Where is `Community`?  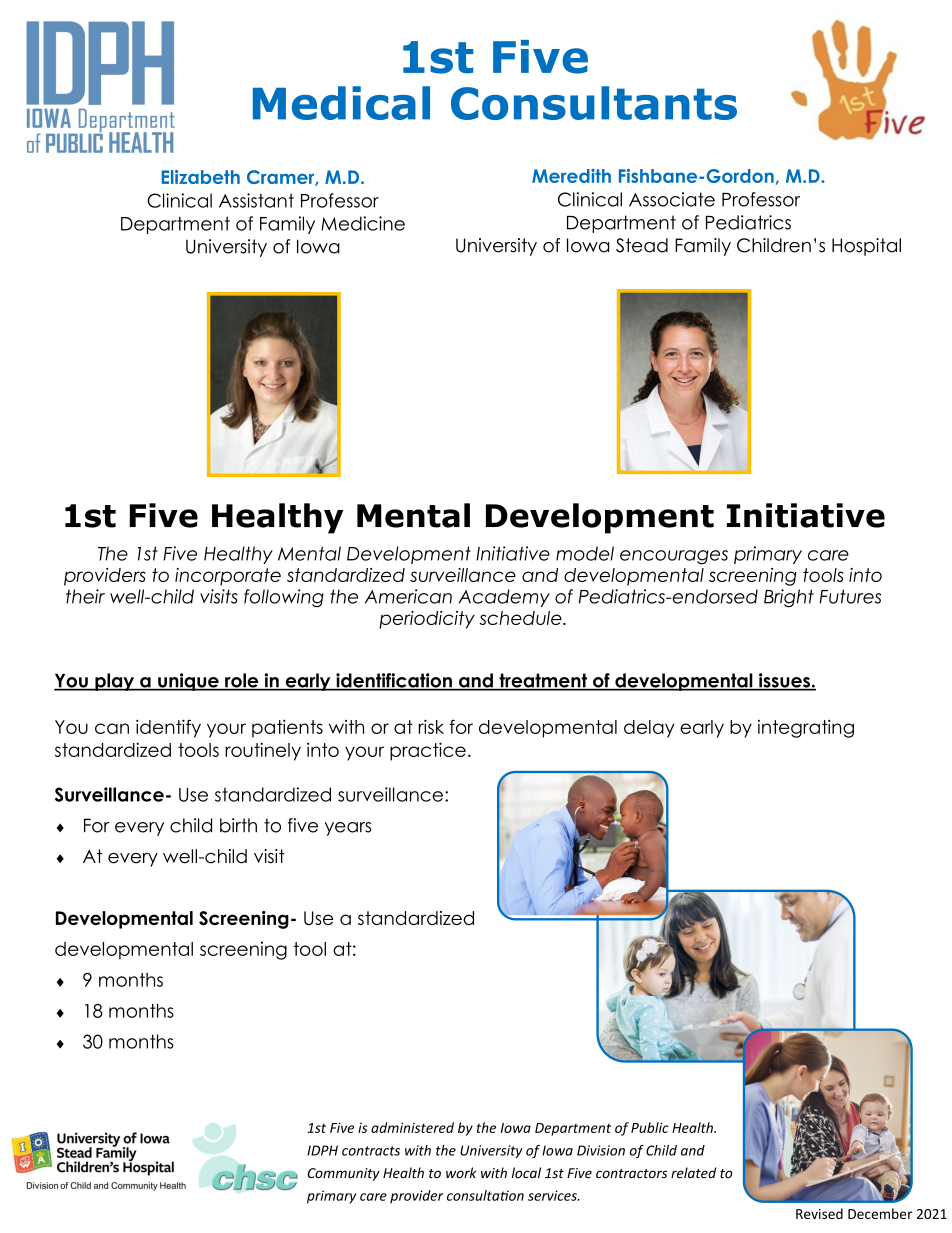 Community is located at coordinates (344, 1174).
